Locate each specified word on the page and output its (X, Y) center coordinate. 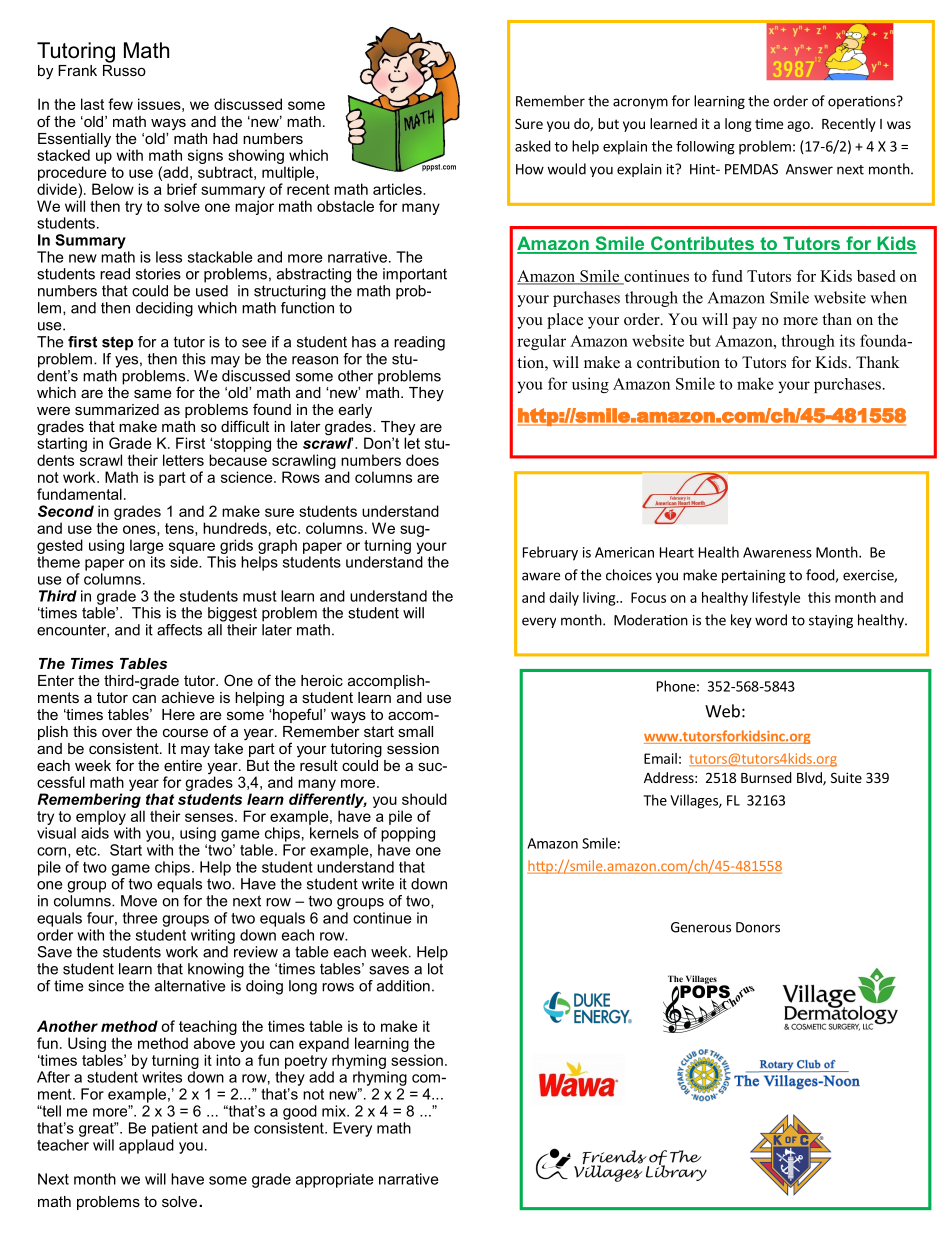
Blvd (810, 778)
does (422, 460)
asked (533, 146)
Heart (677, 552)
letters (183, 460)
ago (800, 126)
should (424, 799)
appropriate (334, 1180)
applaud (146, 1146)
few (120, 104)
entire (183, 765)
